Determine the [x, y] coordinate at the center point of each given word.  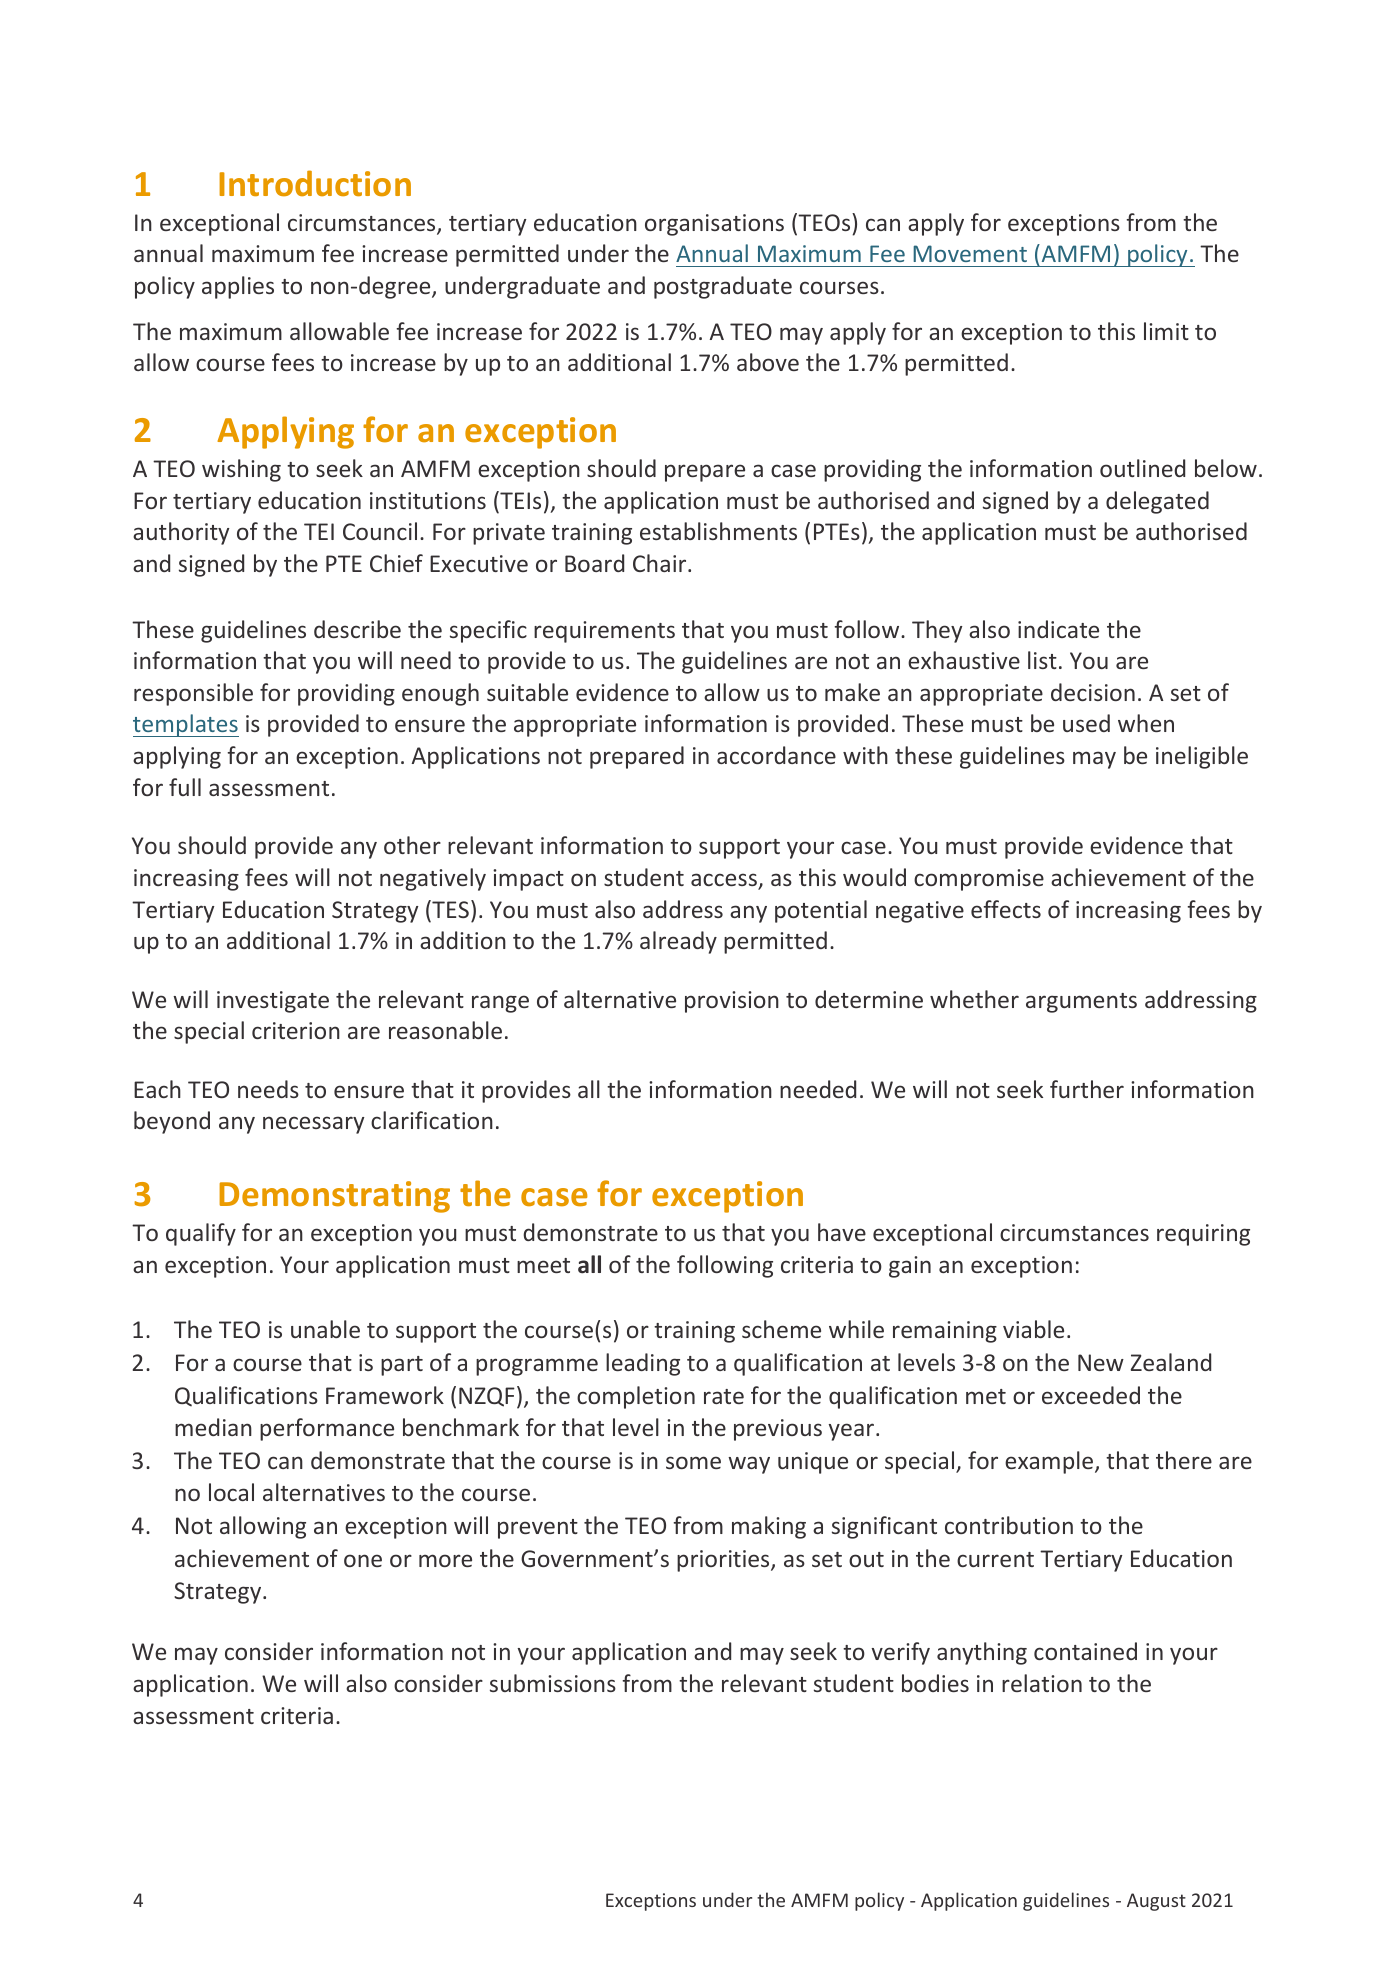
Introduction [315, 183]
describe [357, 629]
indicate [1058, 629]
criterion [296, 1030]
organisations [714, 225]
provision [732, 1002]
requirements [604, 632]
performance [327, 1429]
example [1049, 1462]
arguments [1081, 1003]
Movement [970, 253]
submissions [553, 1683]
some [693, 1462]
